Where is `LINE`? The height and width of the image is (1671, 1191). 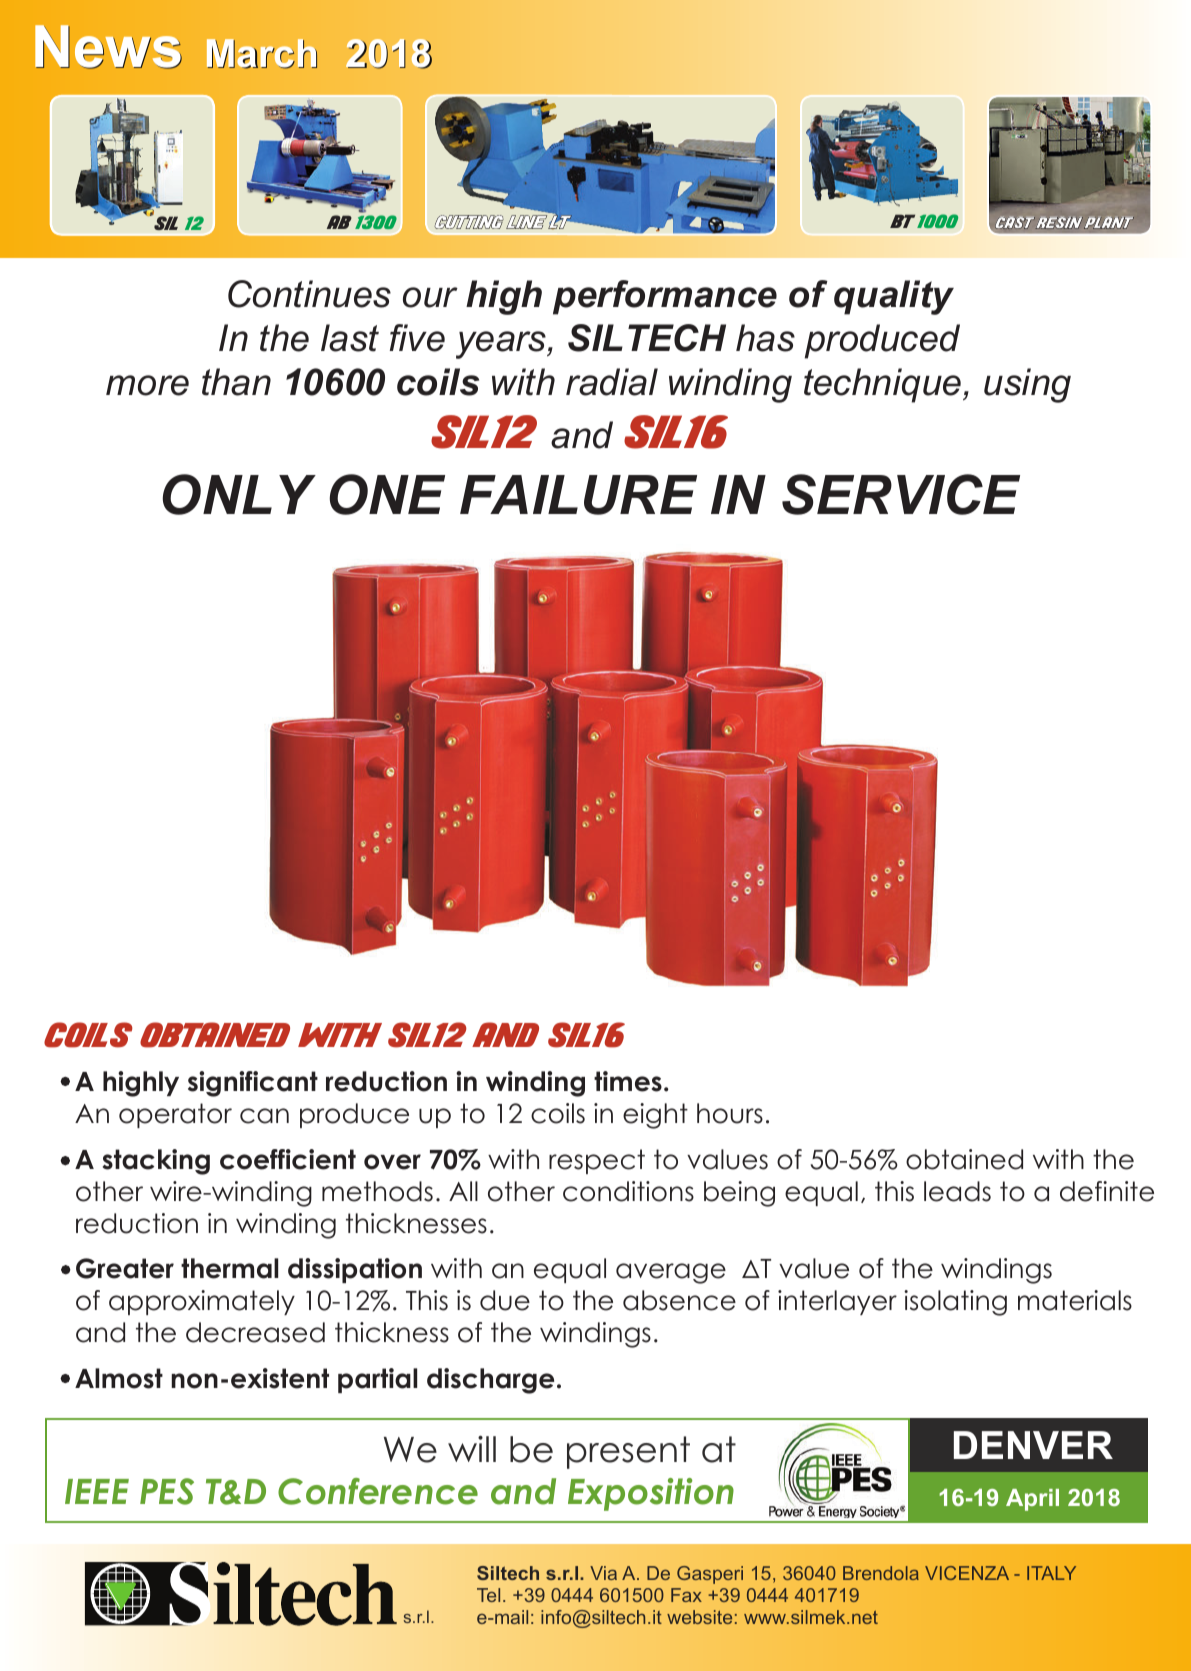
LINE is located at coordinates (526, 222).
